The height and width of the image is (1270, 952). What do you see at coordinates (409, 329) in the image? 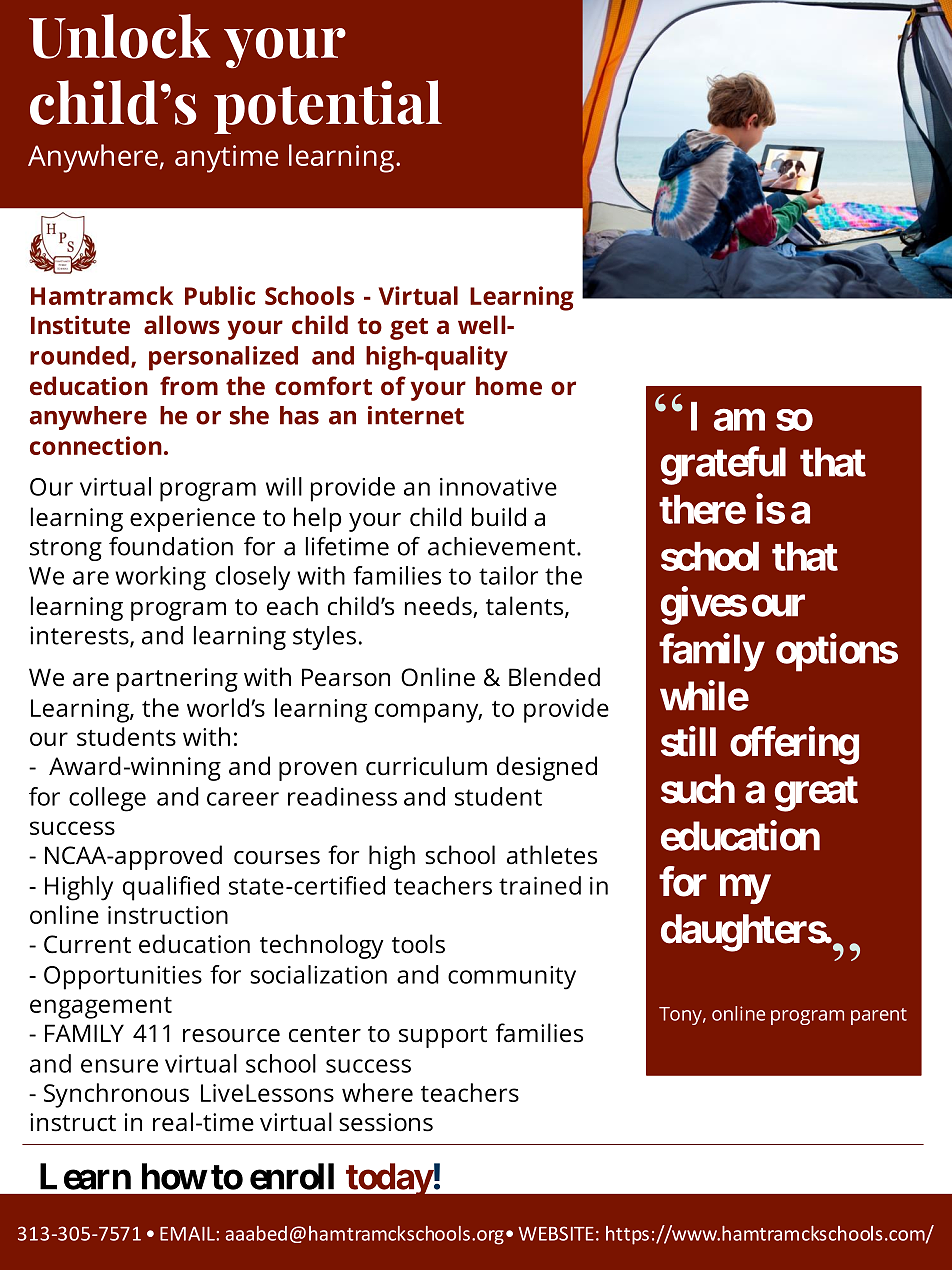
I see `get` at bounding box center [409, 329].
